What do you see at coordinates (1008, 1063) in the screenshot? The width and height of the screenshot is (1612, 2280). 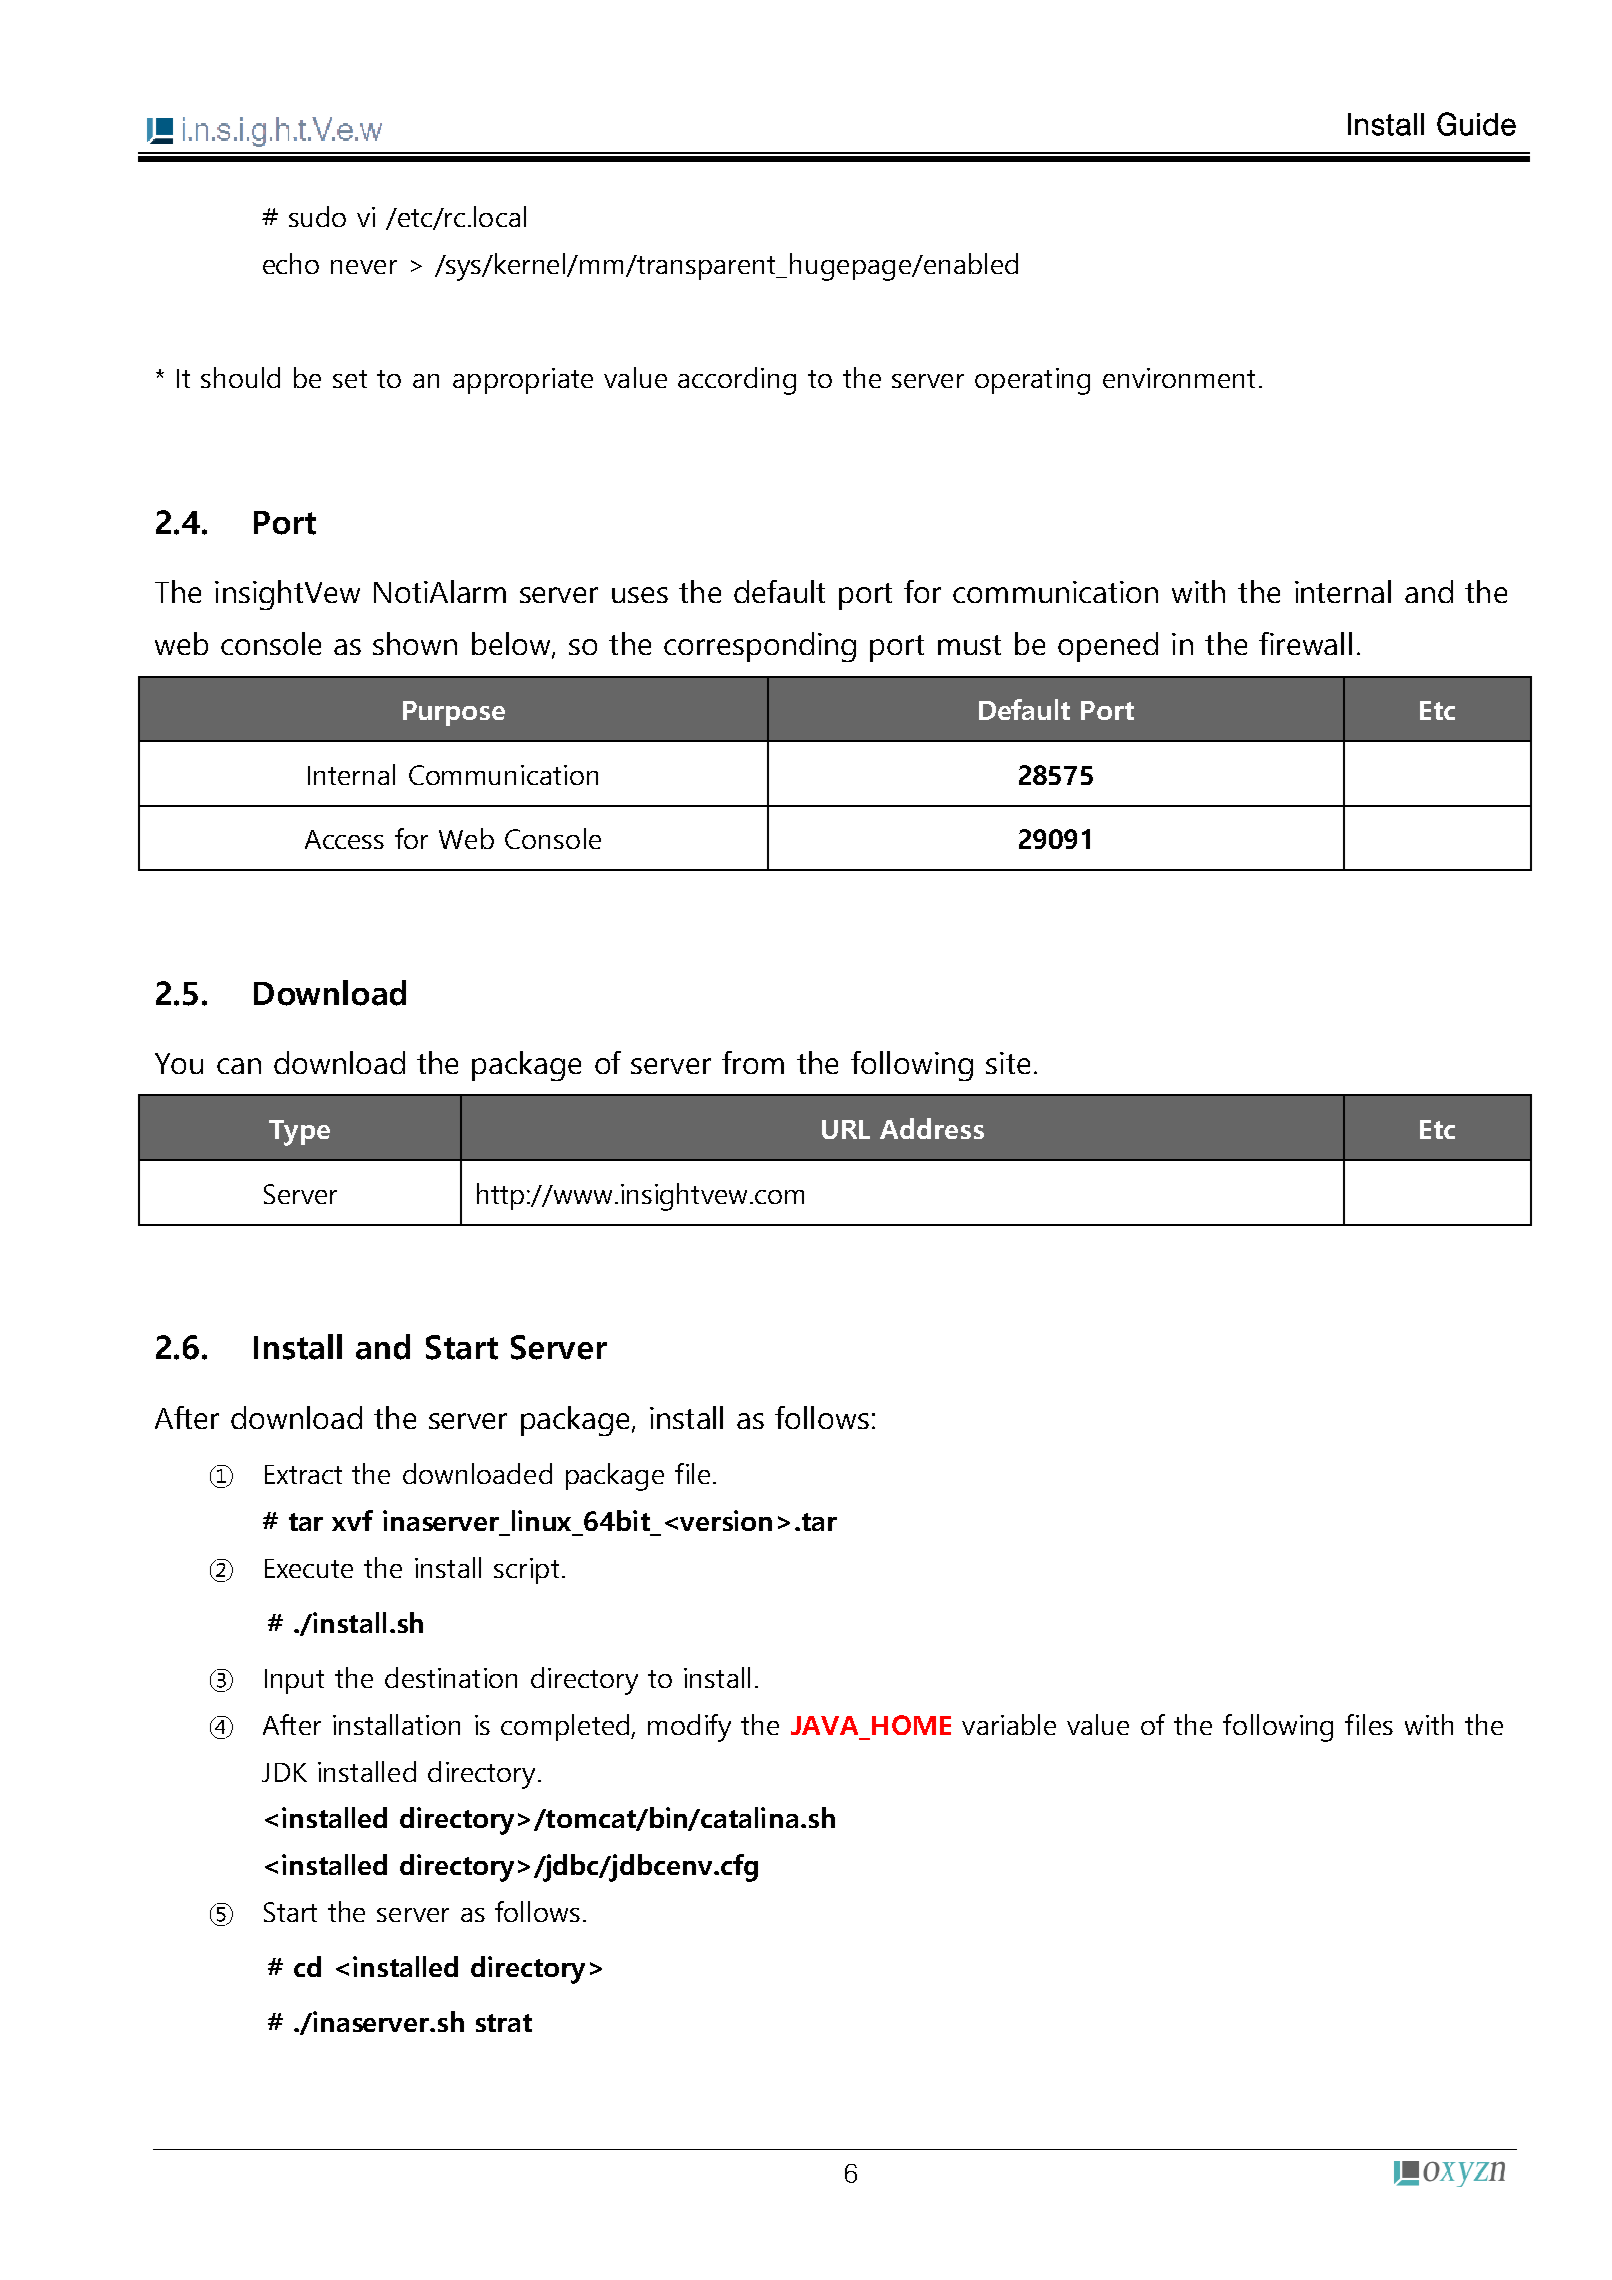 I see `site` at bounding box center [1008, 1063].
